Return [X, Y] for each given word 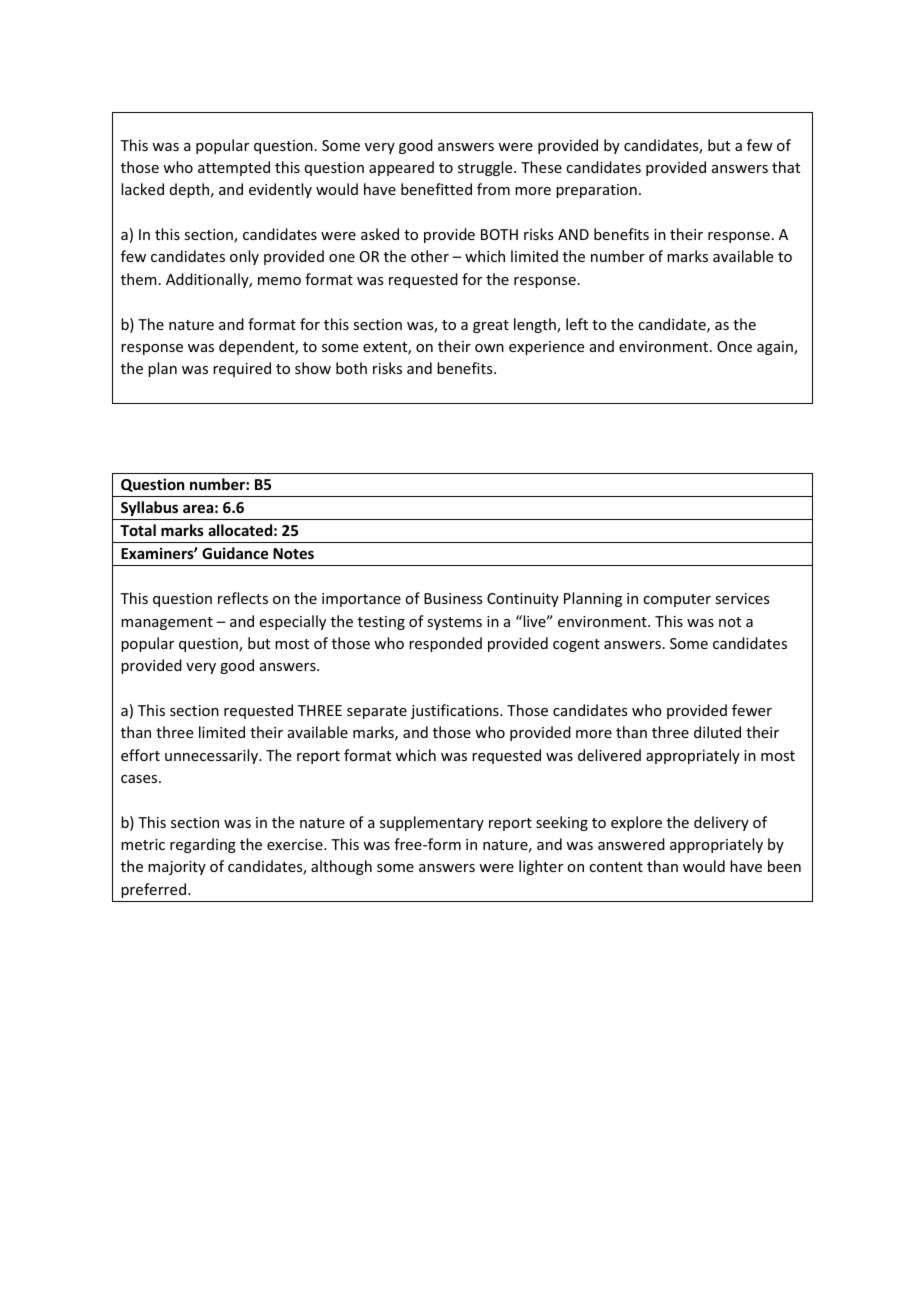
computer [677, 600]
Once [734, 346]
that [786, 167]
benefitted [436, 189]
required [242, 369]
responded [445, 644]
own [489, 348]
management [167, 623]
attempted [234, 168]
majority [177, 868]
